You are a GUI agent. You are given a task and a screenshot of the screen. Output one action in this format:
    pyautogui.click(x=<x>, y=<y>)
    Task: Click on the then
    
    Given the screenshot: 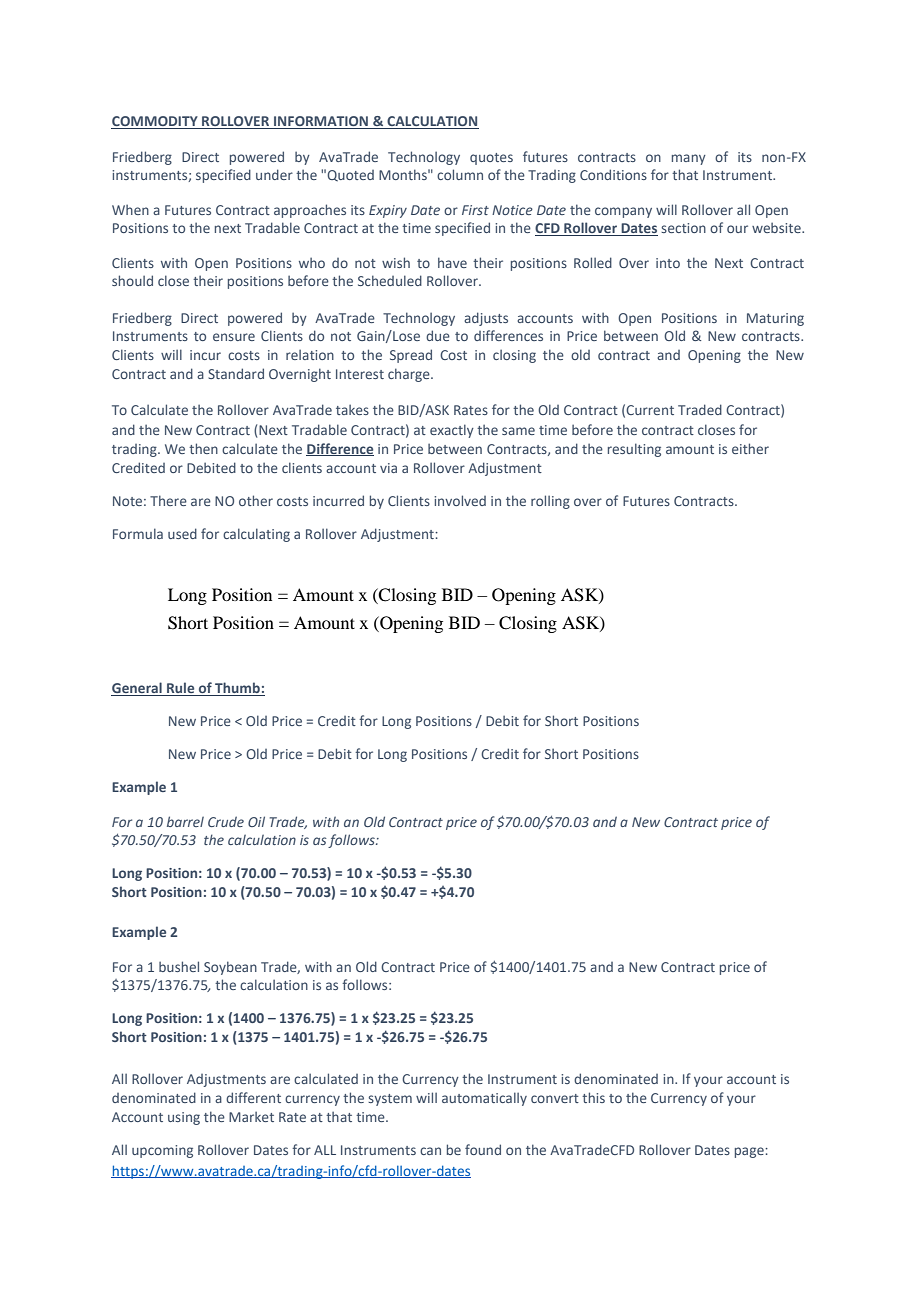 What is the action you would take?
    pyautogui.click(x=203, y=448)
